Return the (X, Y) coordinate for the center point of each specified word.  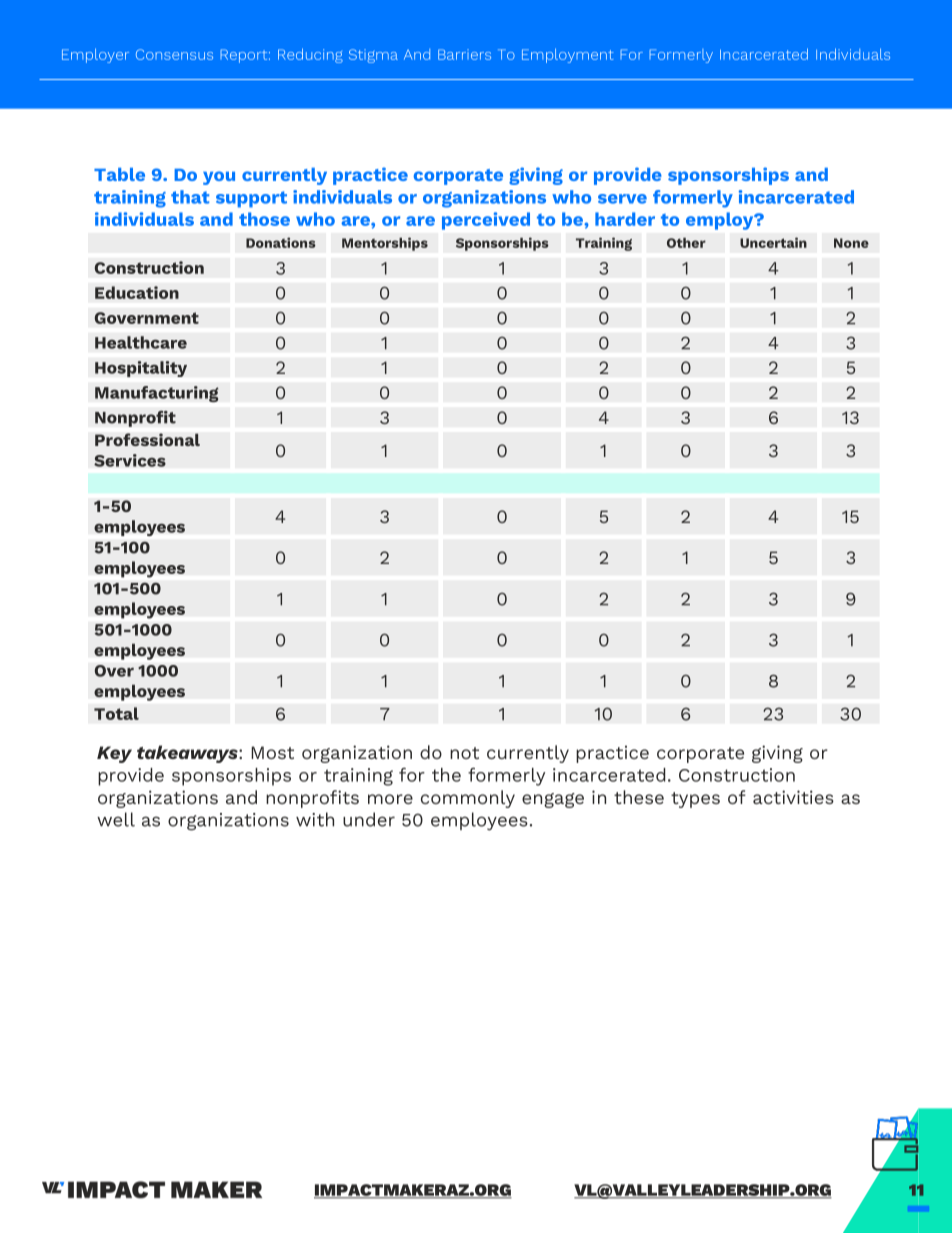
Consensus (174, 54)
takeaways (188, 754)
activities (793, 797)
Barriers (464, 54)
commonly (468, 799)
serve (622, 199)
